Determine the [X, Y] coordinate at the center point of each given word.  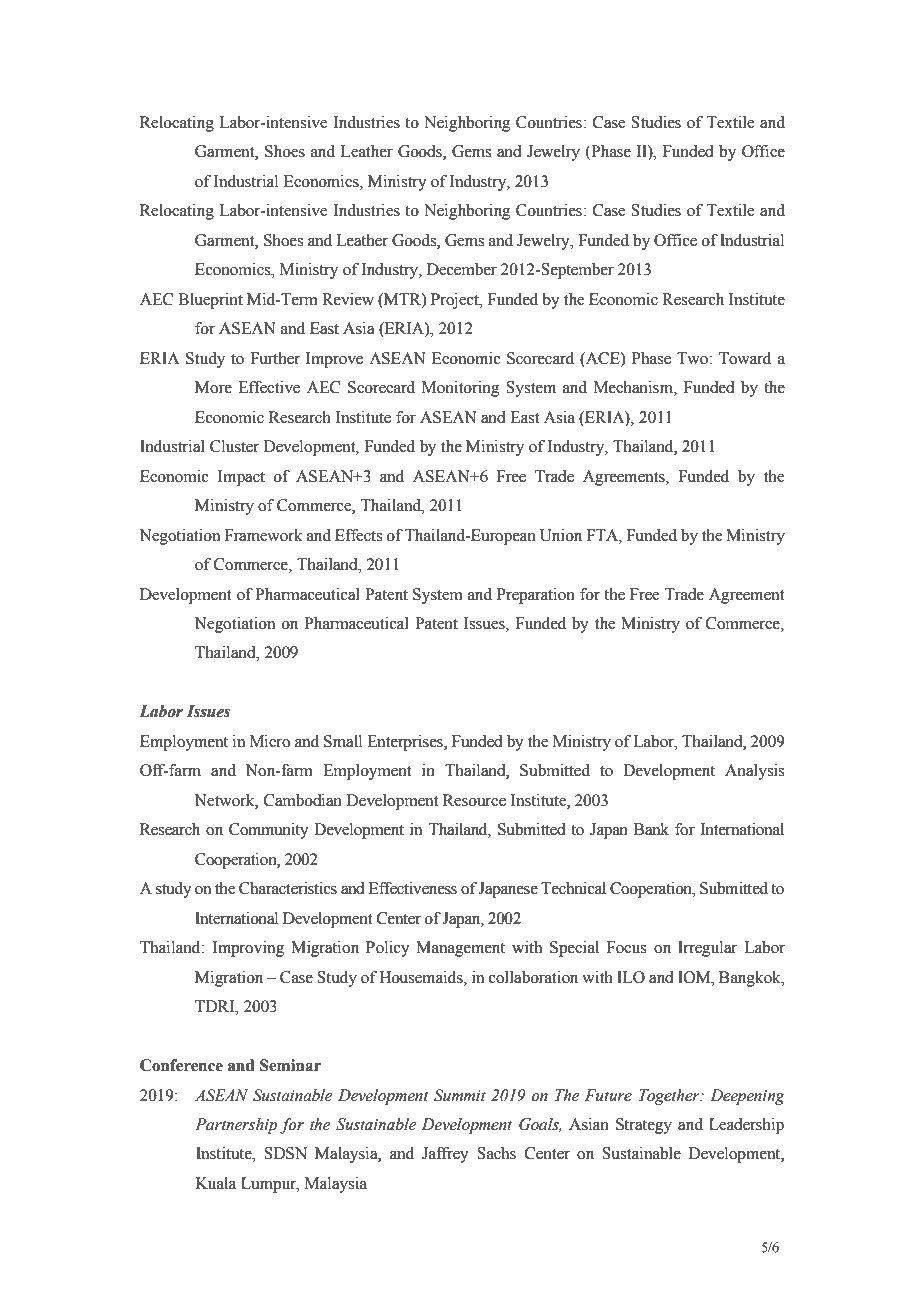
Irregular [707, 949]
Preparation [536, 596]
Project [456, 301]
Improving [248, 949]
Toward [745, 358]
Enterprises [406, 743]
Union [561, 535]
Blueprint [210, 301]
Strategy [644, 1126]
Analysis [754, 772]
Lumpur [270, 1185]
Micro [270, 741]
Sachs [496, 1153]
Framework [264, 535]
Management [460, 949]
